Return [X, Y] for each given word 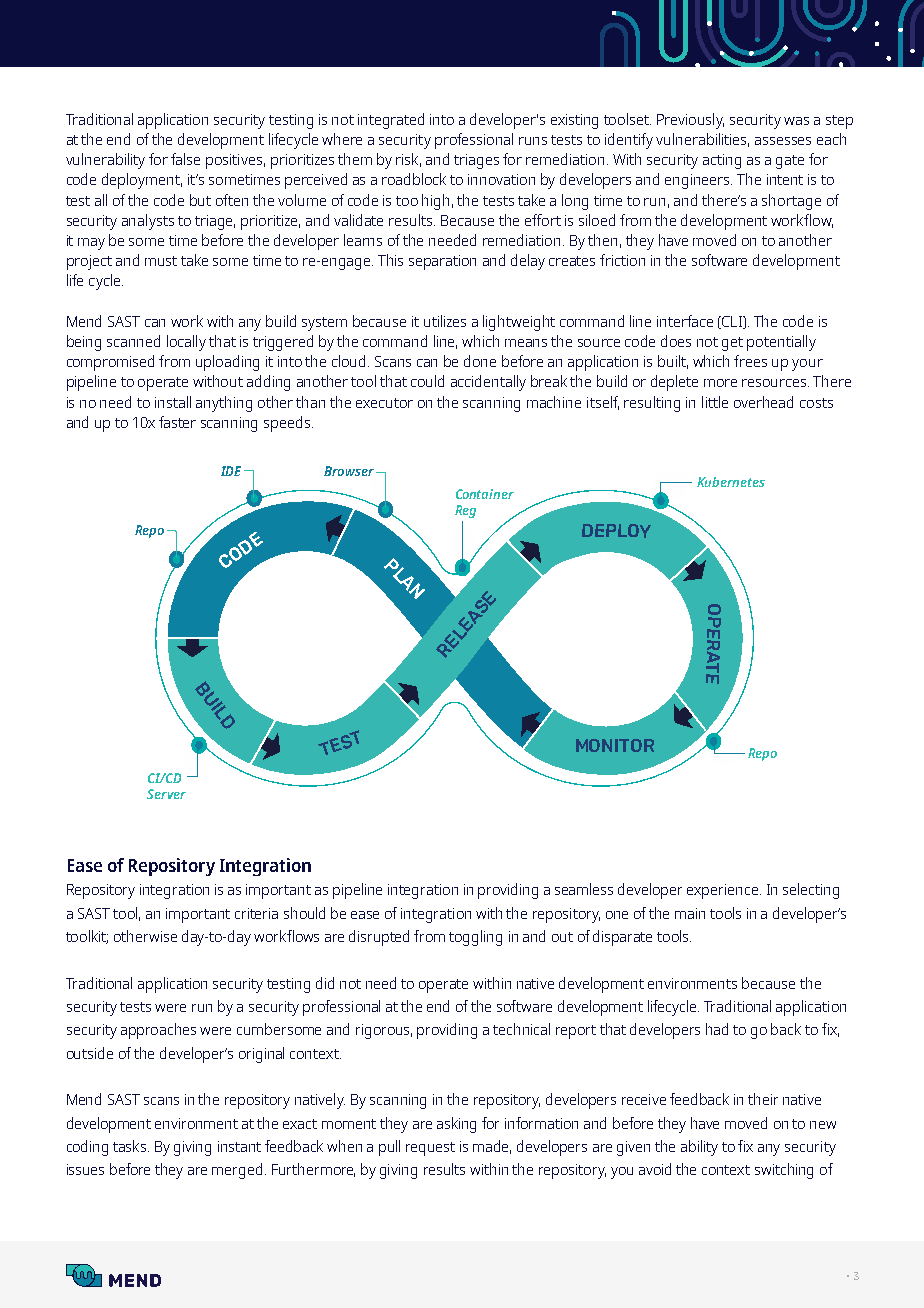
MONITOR [615, 745]
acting [722, 161]
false [185, 159]
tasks [131, 1146]
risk [408, 160]
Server [166, 794]
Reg [465, 511]
